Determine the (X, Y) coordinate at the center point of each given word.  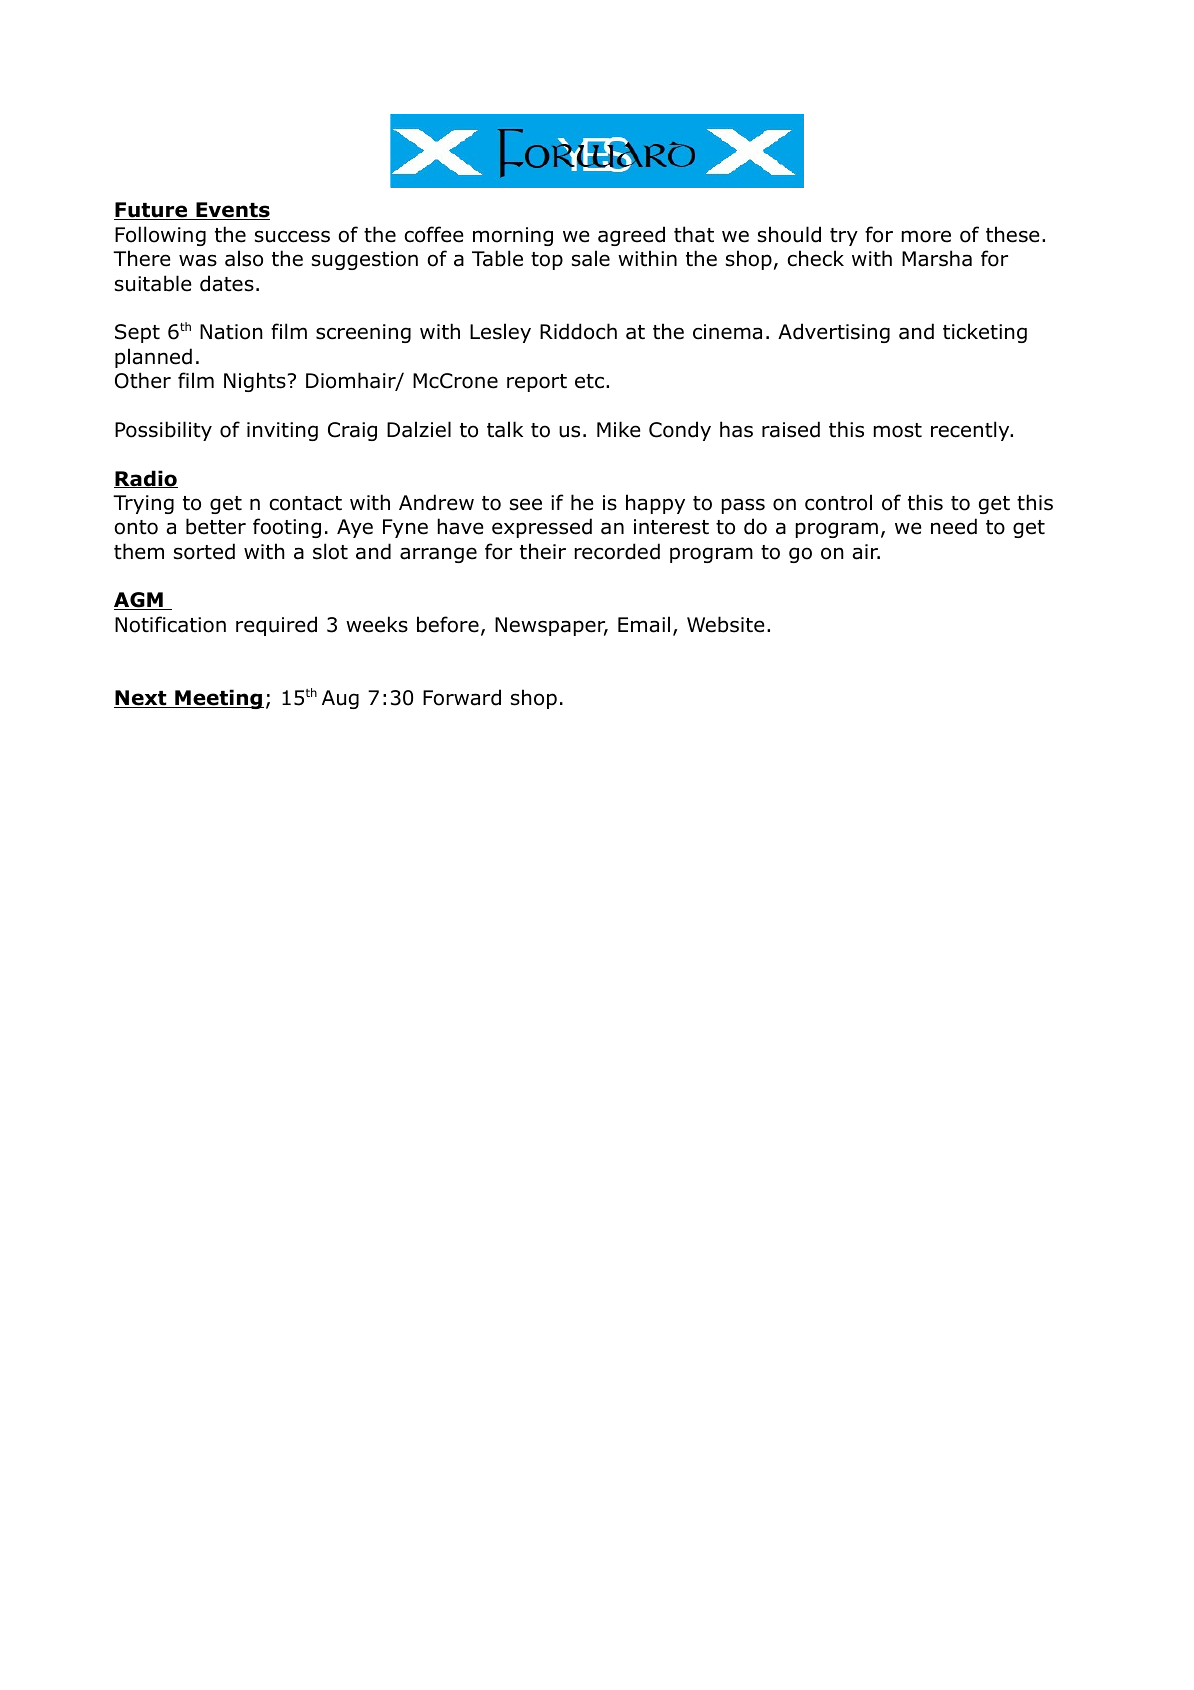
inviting (282, 431)
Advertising (834, 333)
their (543, 551)
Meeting (218, 699)
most (898, 430)
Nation (231, 332)
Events (232, 211)
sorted (204, 551)
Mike (619, 429)
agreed (631, 236)
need (954, 526)
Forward (462, 697)
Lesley (500, 333)
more (926, 236)
